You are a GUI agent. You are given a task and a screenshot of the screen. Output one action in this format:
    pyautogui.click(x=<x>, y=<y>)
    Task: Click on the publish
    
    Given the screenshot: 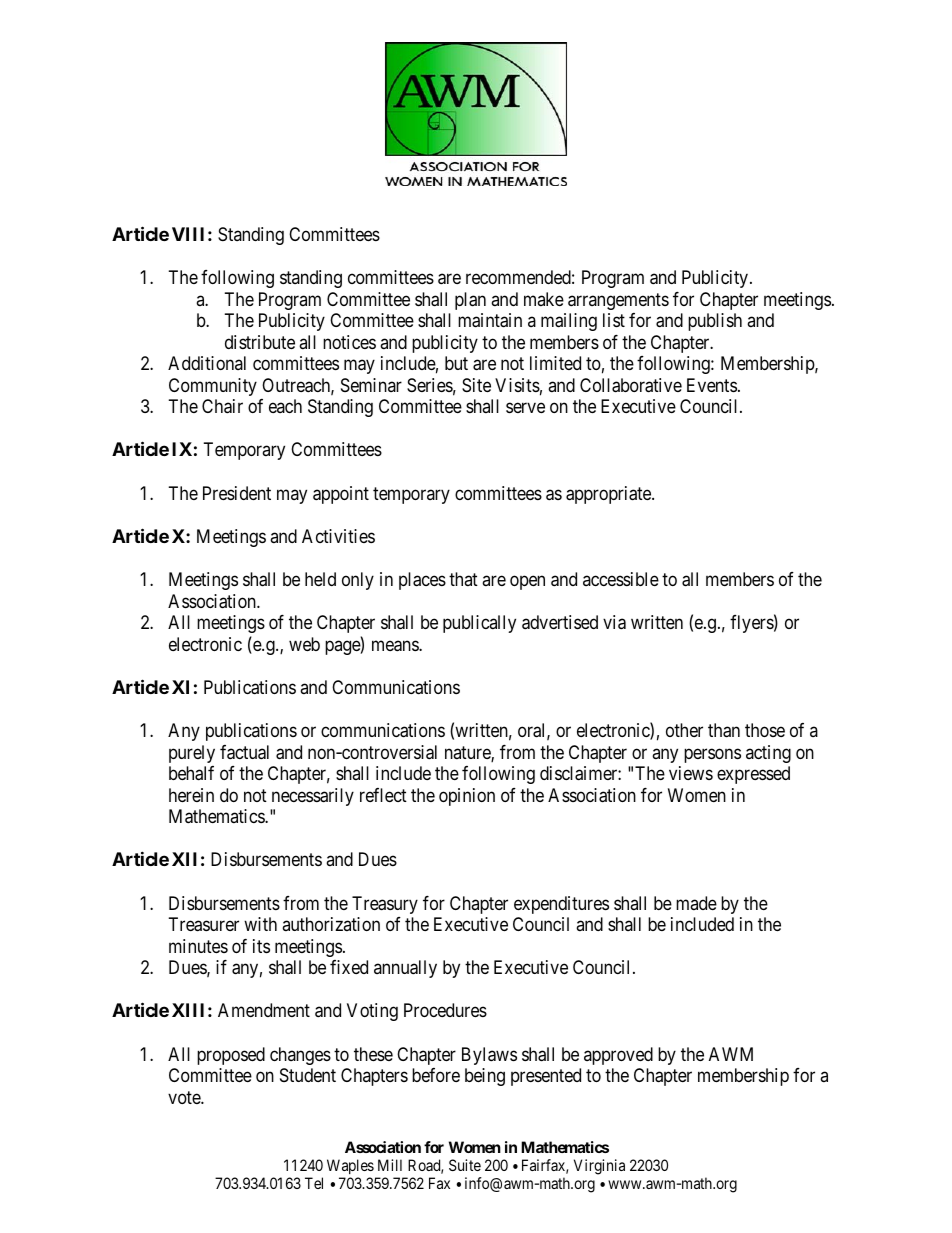 What is the action you would take?
    pyautogui.click(x=715, y=322)
